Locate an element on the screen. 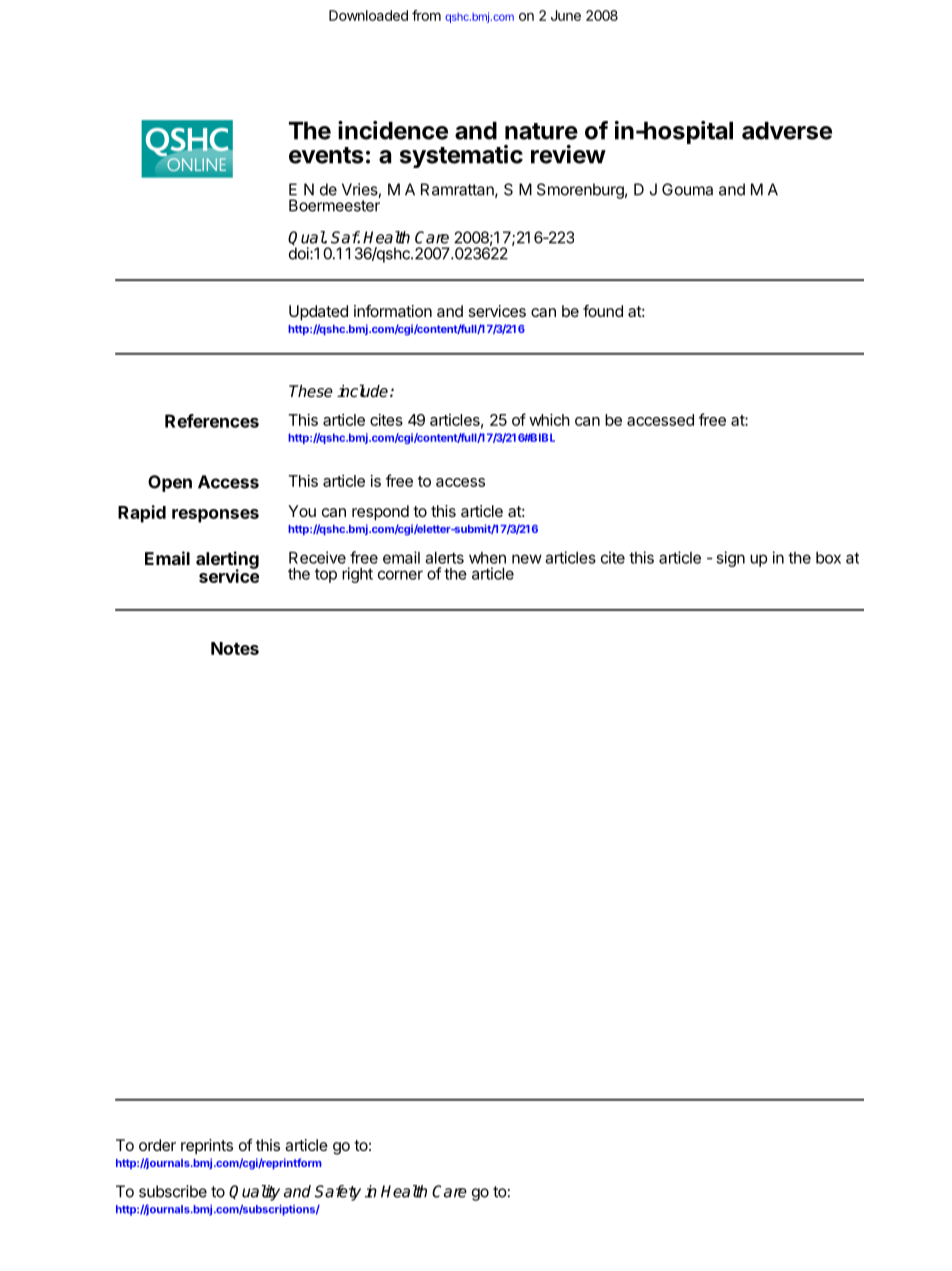 The height and width of the screenshot is (1271, 952). from is located at coordinates (426, 15).
